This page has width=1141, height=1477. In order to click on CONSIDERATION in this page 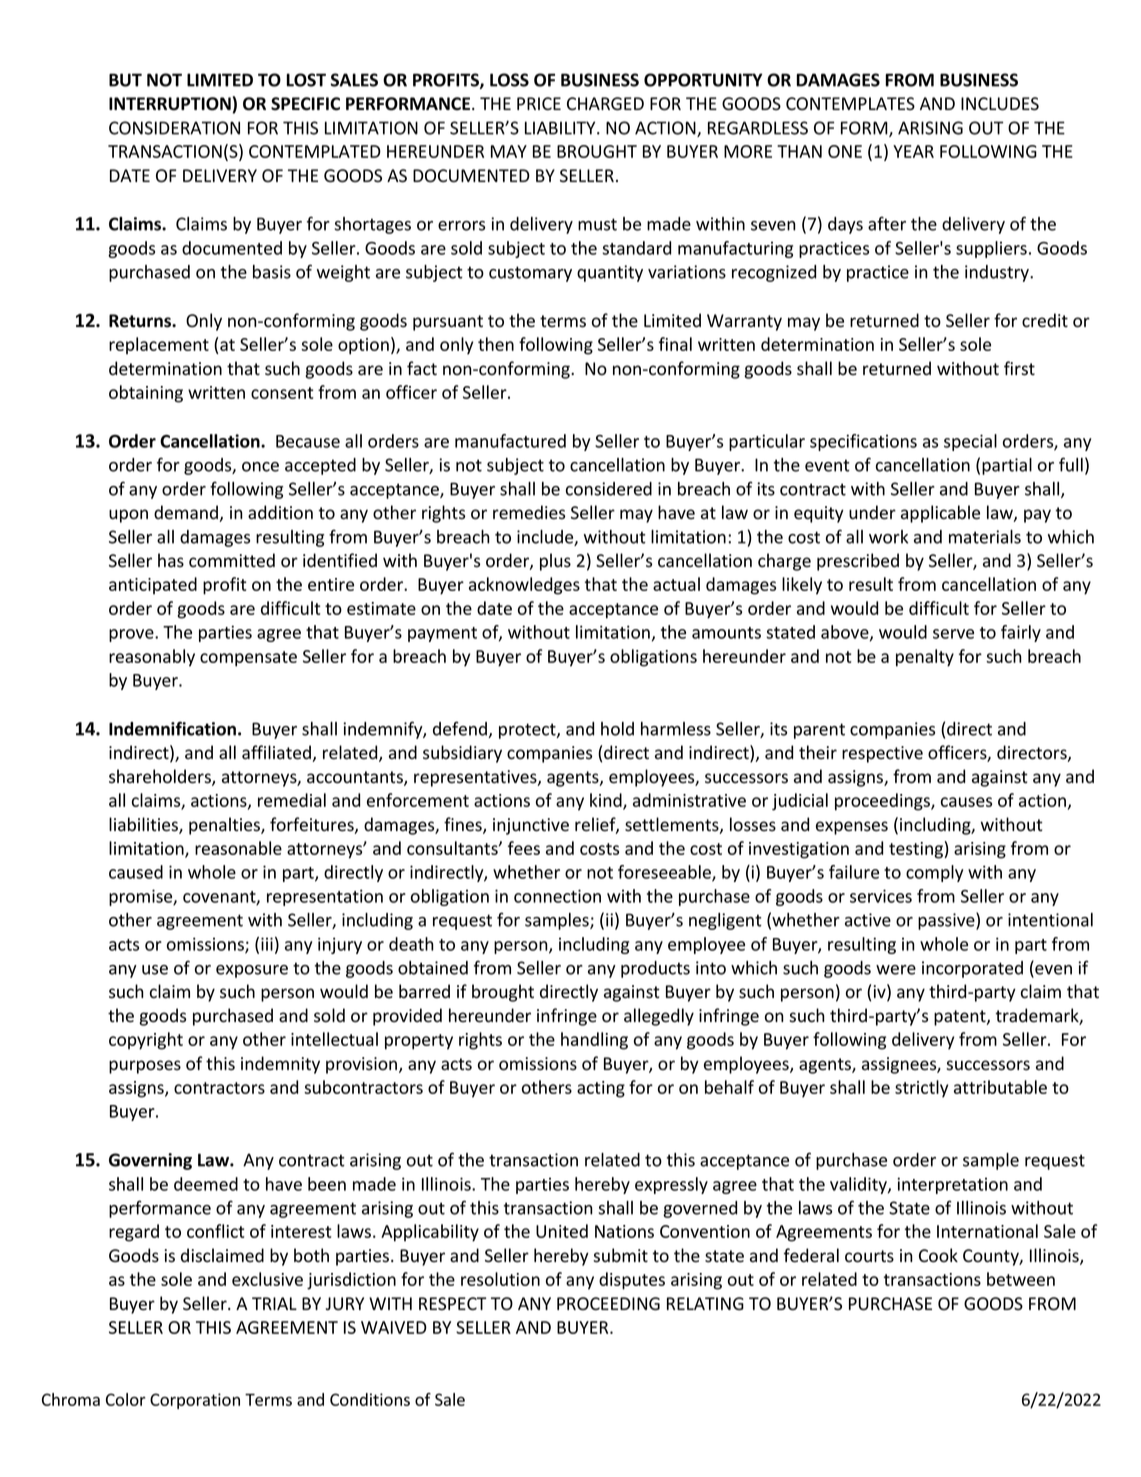, I will do `click(174, 128)`.
